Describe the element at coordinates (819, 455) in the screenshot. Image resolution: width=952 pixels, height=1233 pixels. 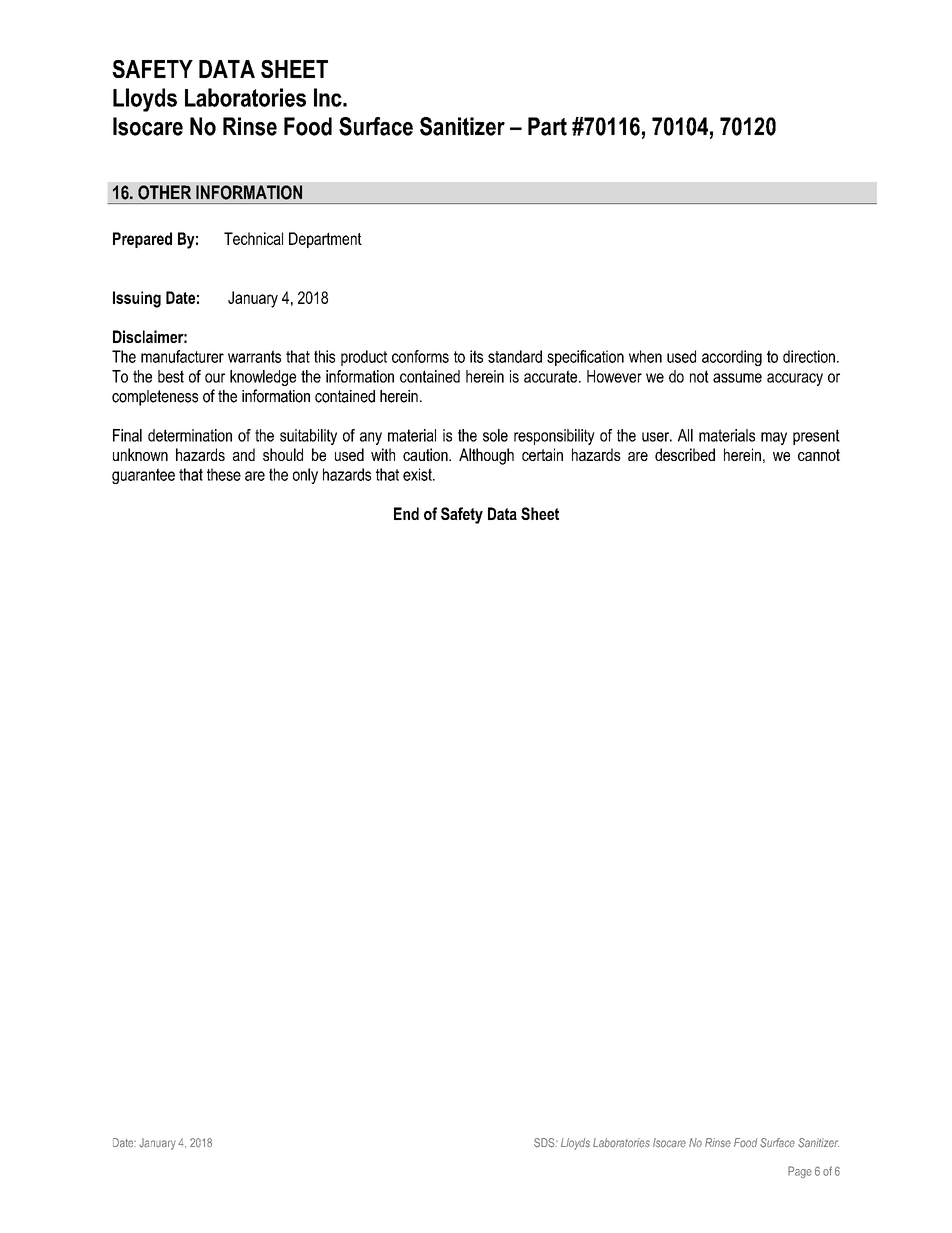
I see `cannot` at that location.
